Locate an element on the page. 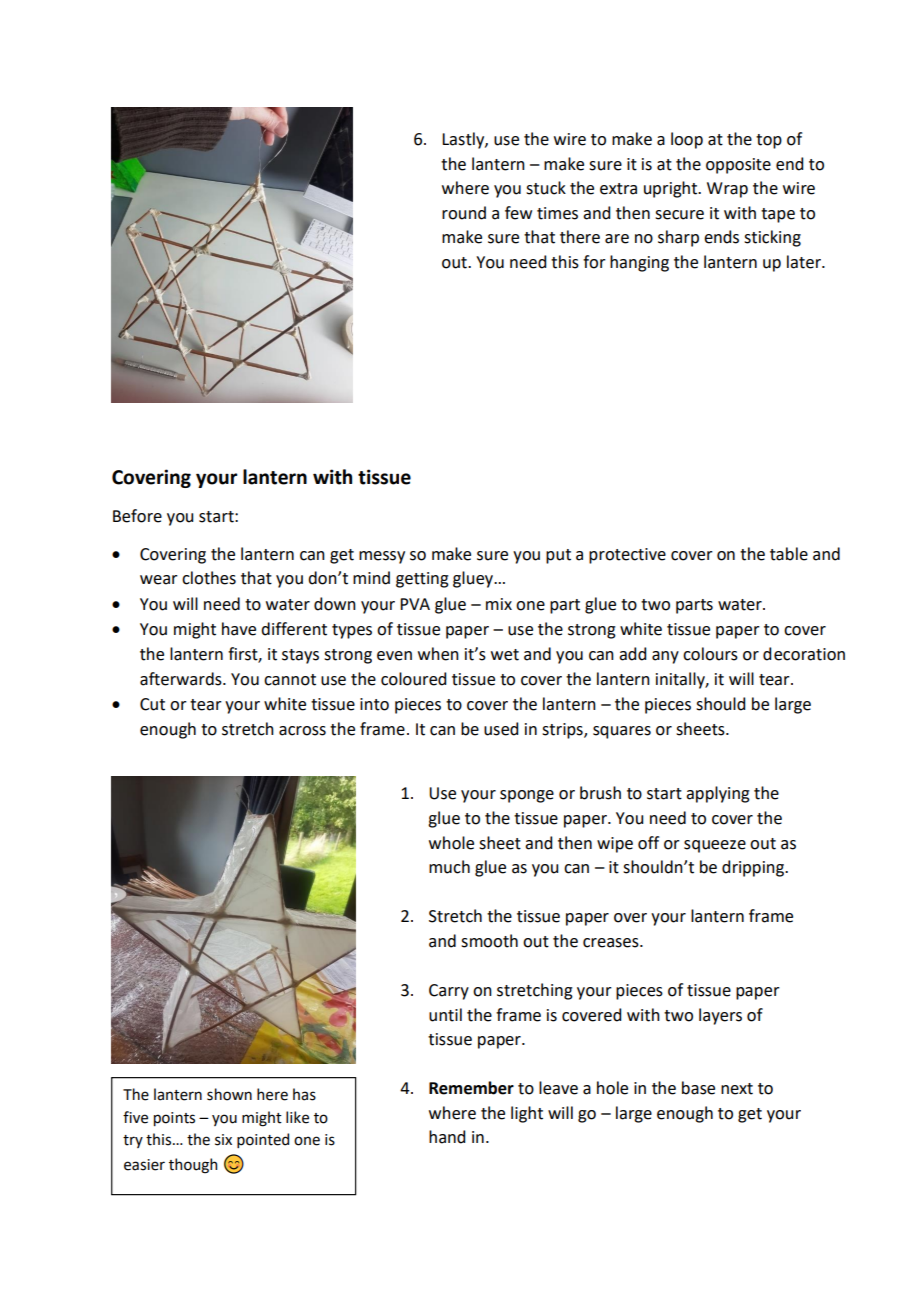 This image has height=1307, width=924. messy is located at coordinates (382, 557).
